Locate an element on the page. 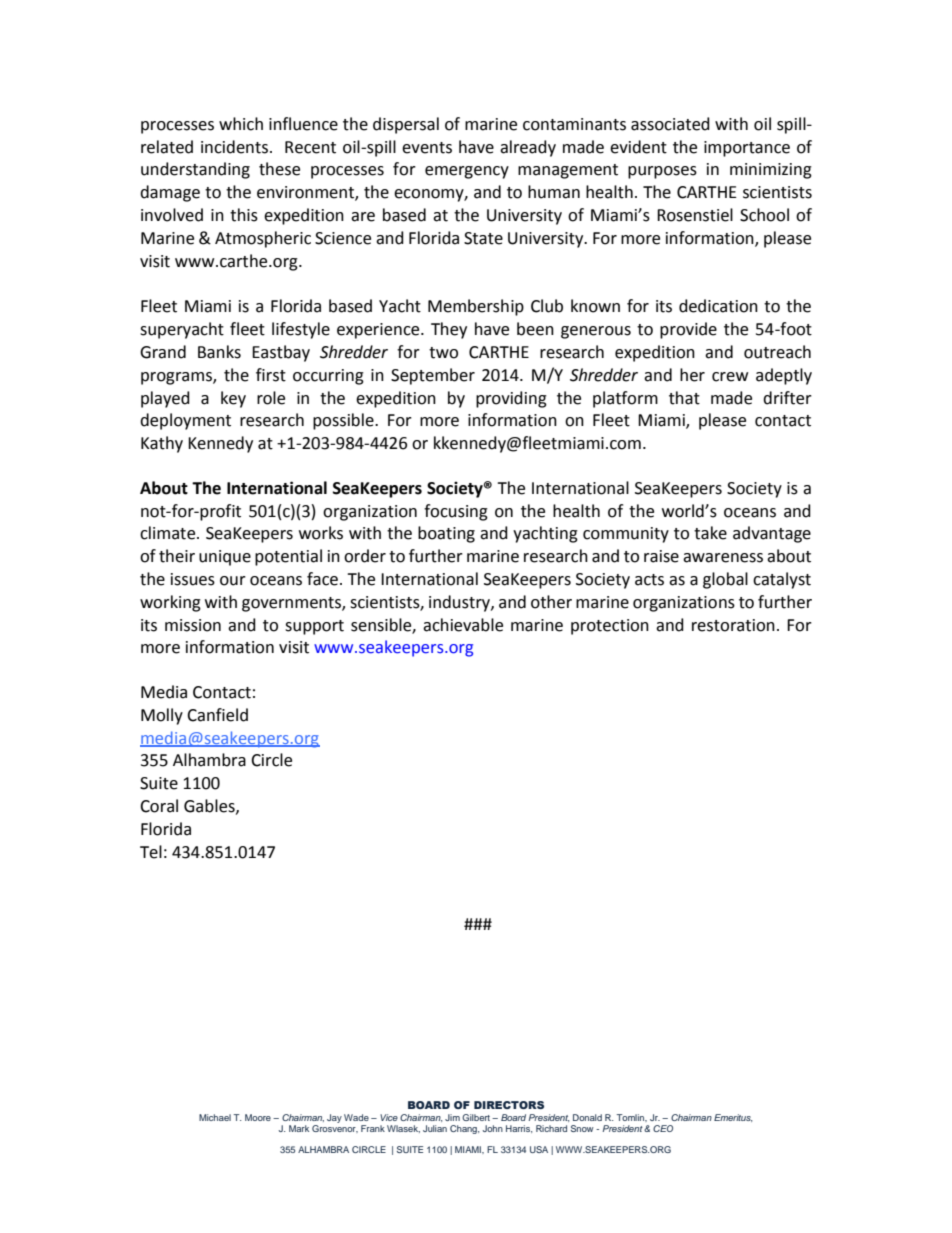 The height and width of the image is (1233, 952). mission is located at coordinates (193, 625).
